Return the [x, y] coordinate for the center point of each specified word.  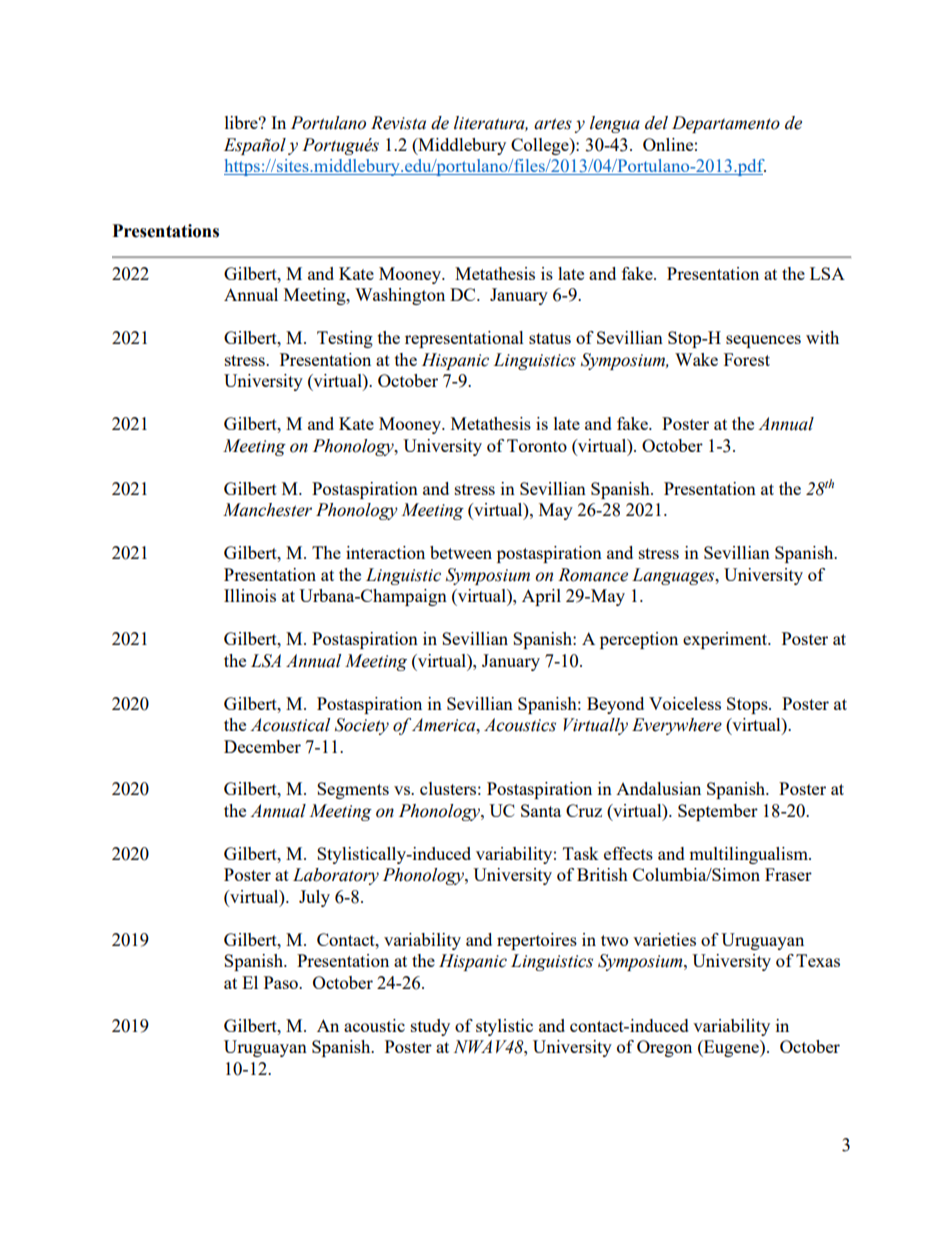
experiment [726, 640]
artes [553, 124]
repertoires [537, 941]
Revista [398, 123]
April [541, 597]
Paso [282, 982]
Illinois [250, 595]
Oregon [664, 1048]
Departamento [726, 124]
